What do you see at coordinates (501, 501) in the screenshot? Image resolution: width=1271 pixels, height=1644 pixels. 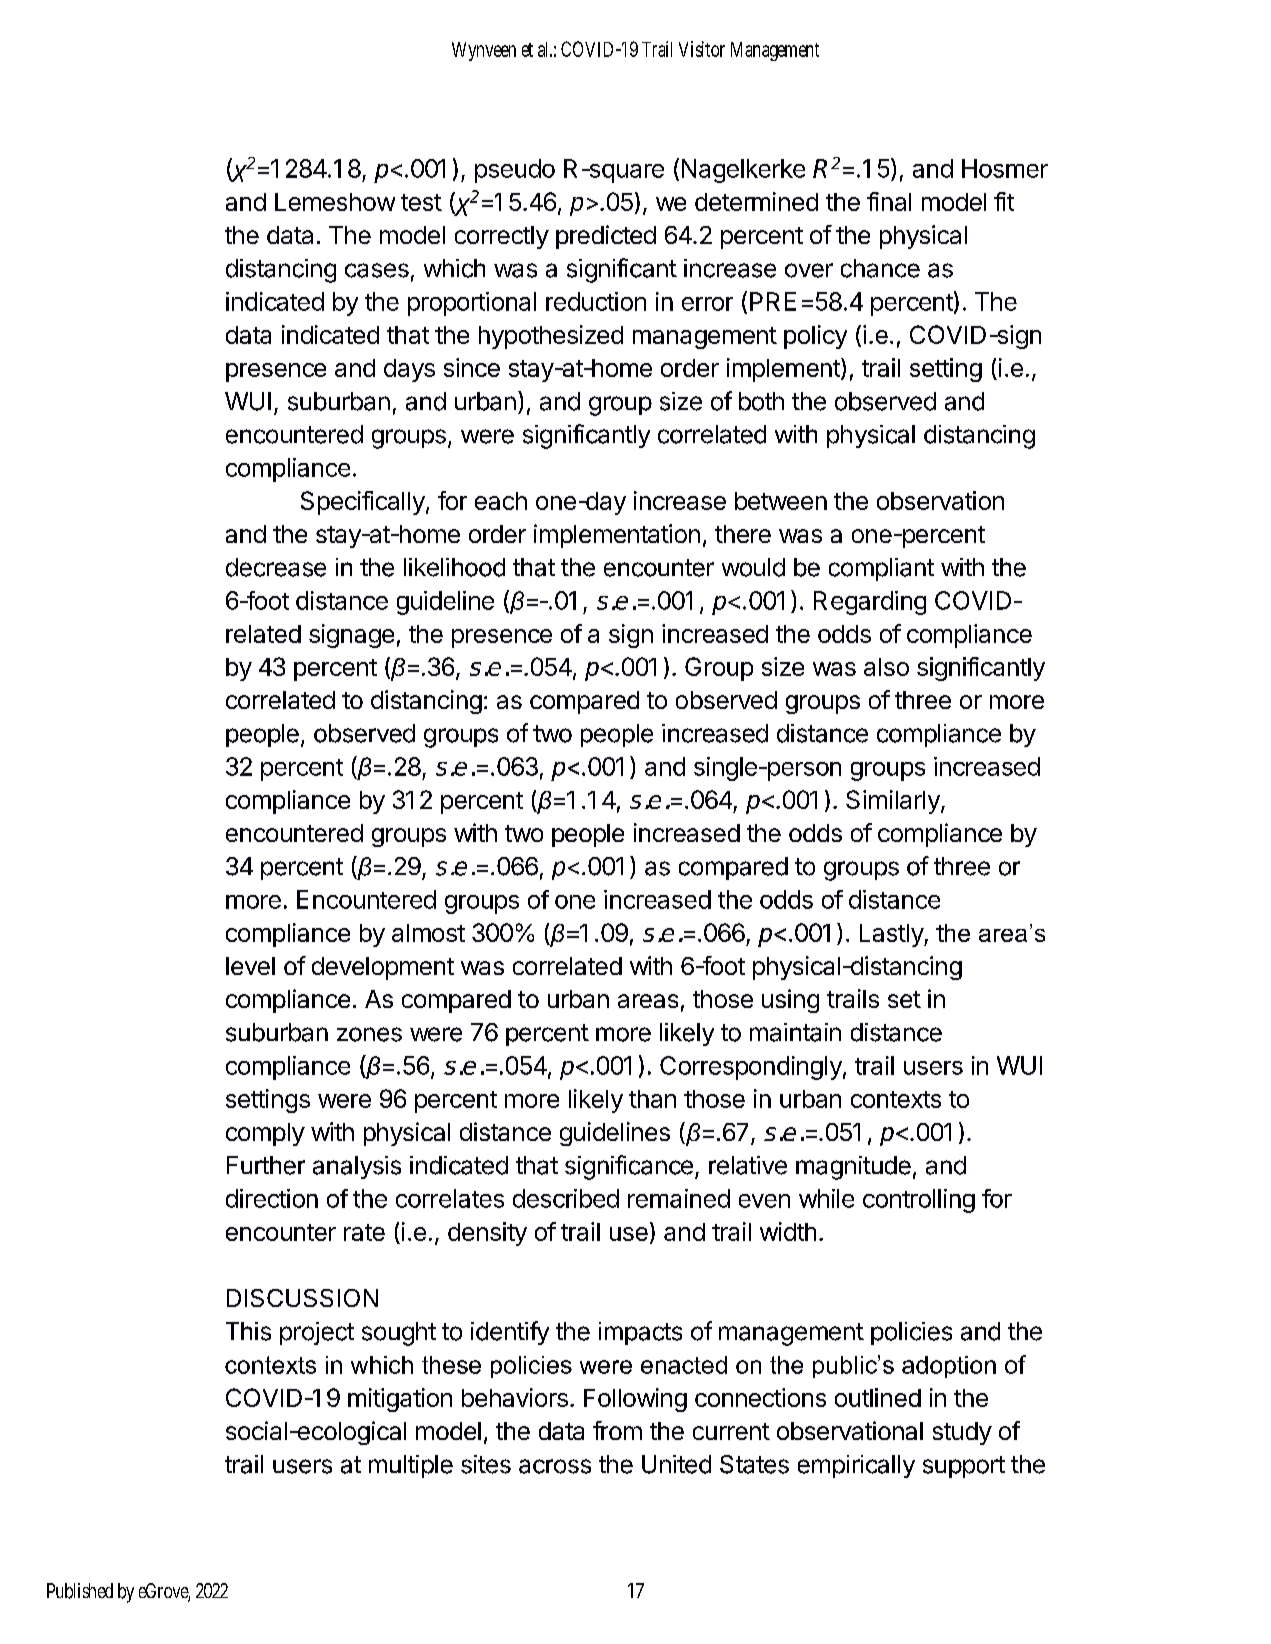 I see `each` at bounding box center [501, 501].
